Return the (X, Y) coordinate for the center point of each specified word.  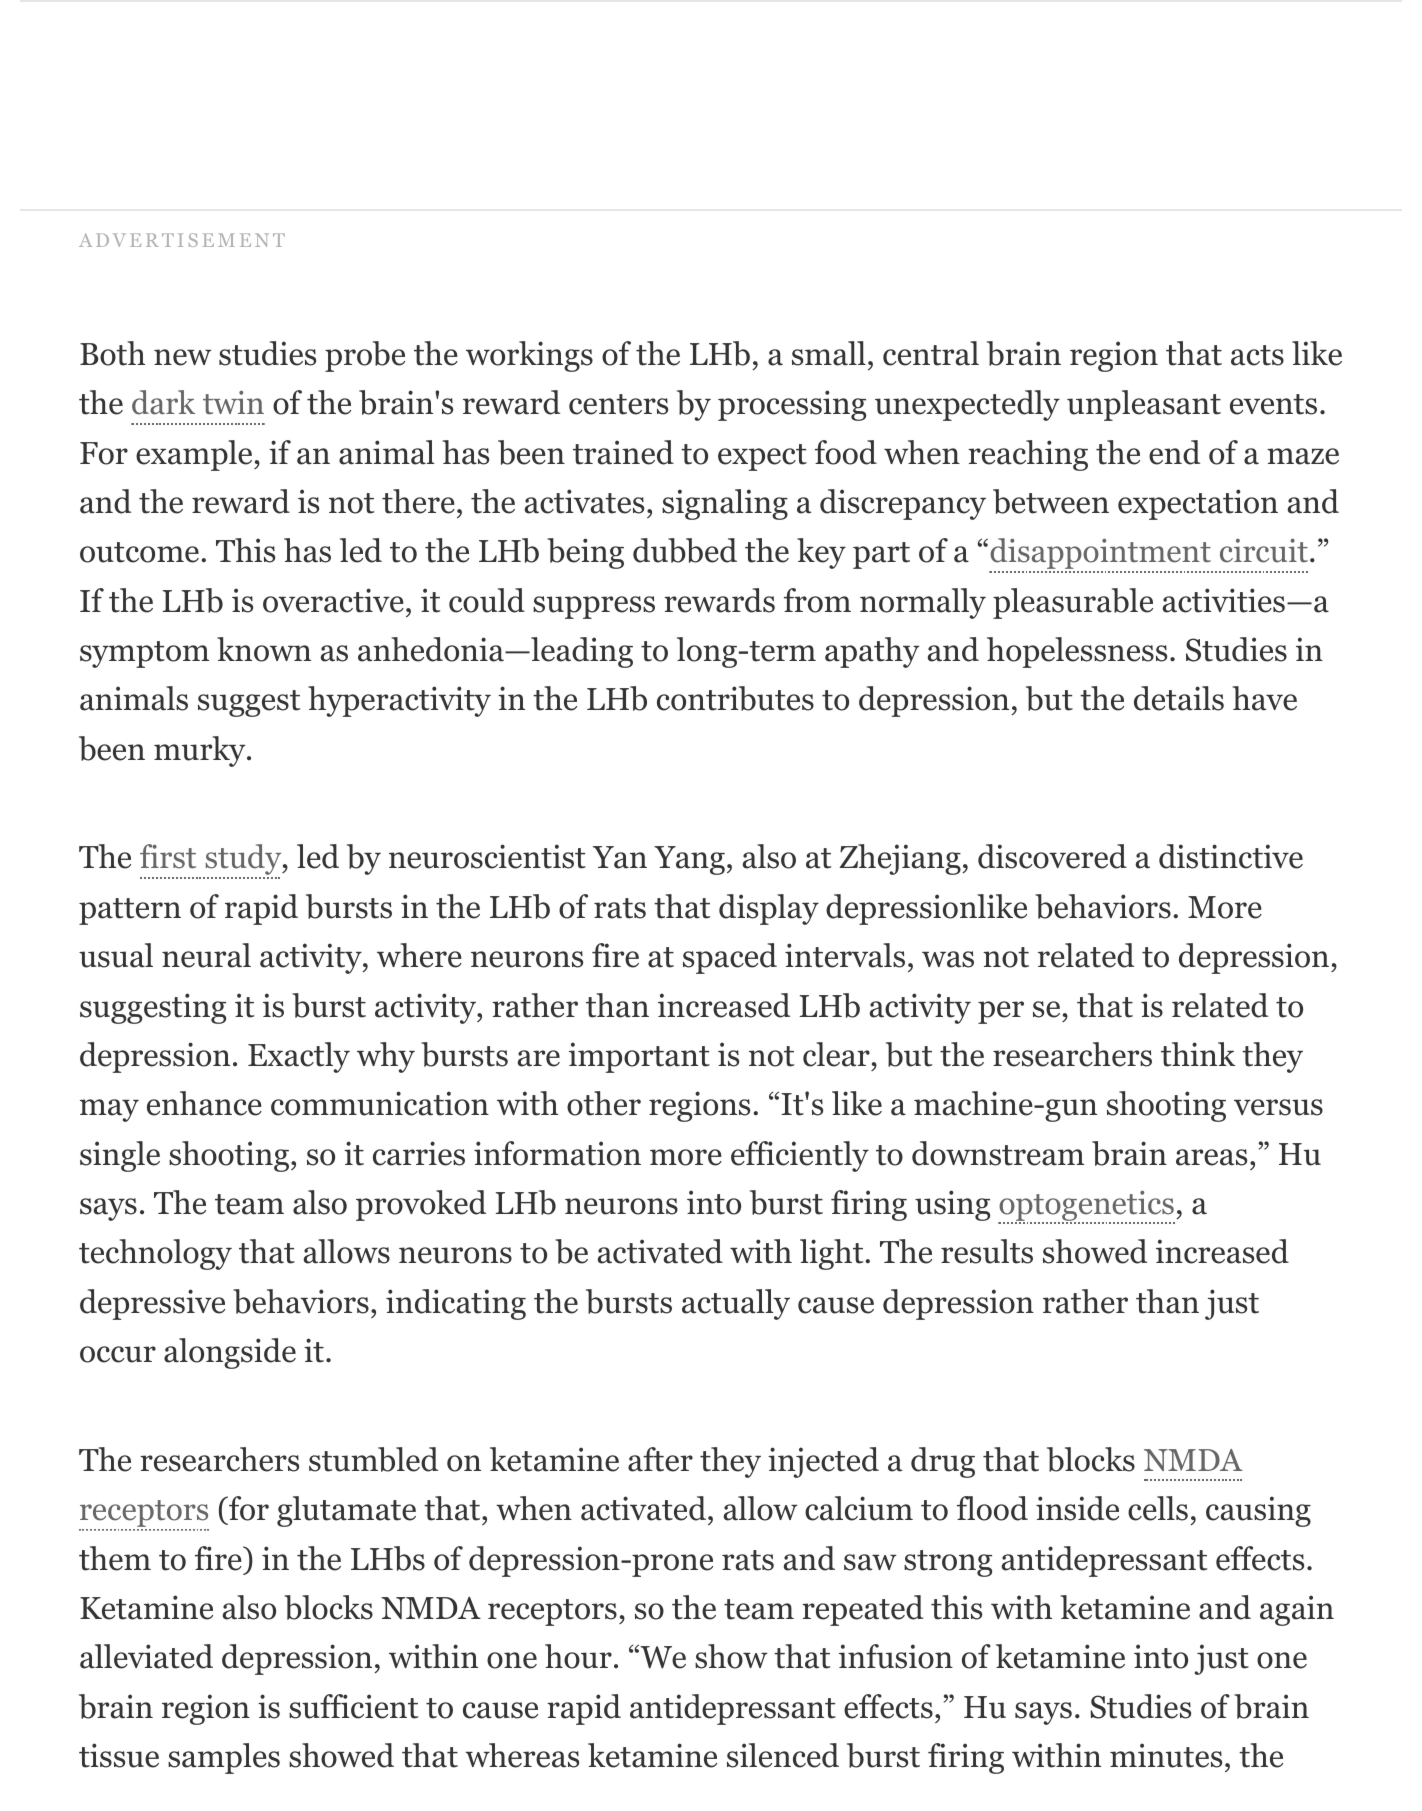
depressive (152, 1304)
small (829, 353)
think (1198, 1054)
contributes (735, 698)
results (987, 1251)
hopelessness (1077, 652)
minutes (1166, 1755)
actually (736, 1304)
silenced (783, 1755)
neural (206, 955)
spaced (730, 958)
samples (224, 1758)
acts (1257, 355)
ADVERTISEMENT (182, 240)
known (264, 649)
